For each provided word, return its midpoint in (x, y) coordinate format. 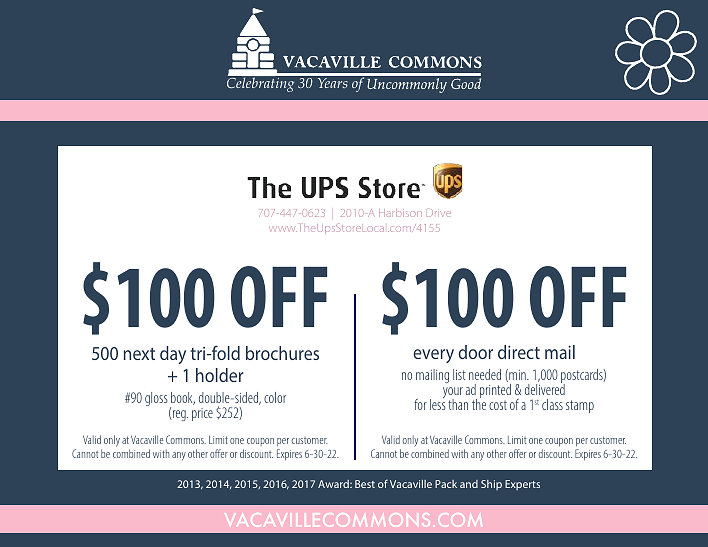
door (475, 352)
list (459, 374)
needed (485, 374)
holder (220, 375)
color (275, 397)
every (433, 356)
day (173, 355)
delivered (545, 388)
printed (495, 392)
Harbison (400, 213)
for (420, 404)
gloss (156, 399)
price (202, 414)
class (552, 404)
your (453, 394)
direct (519, 352)
